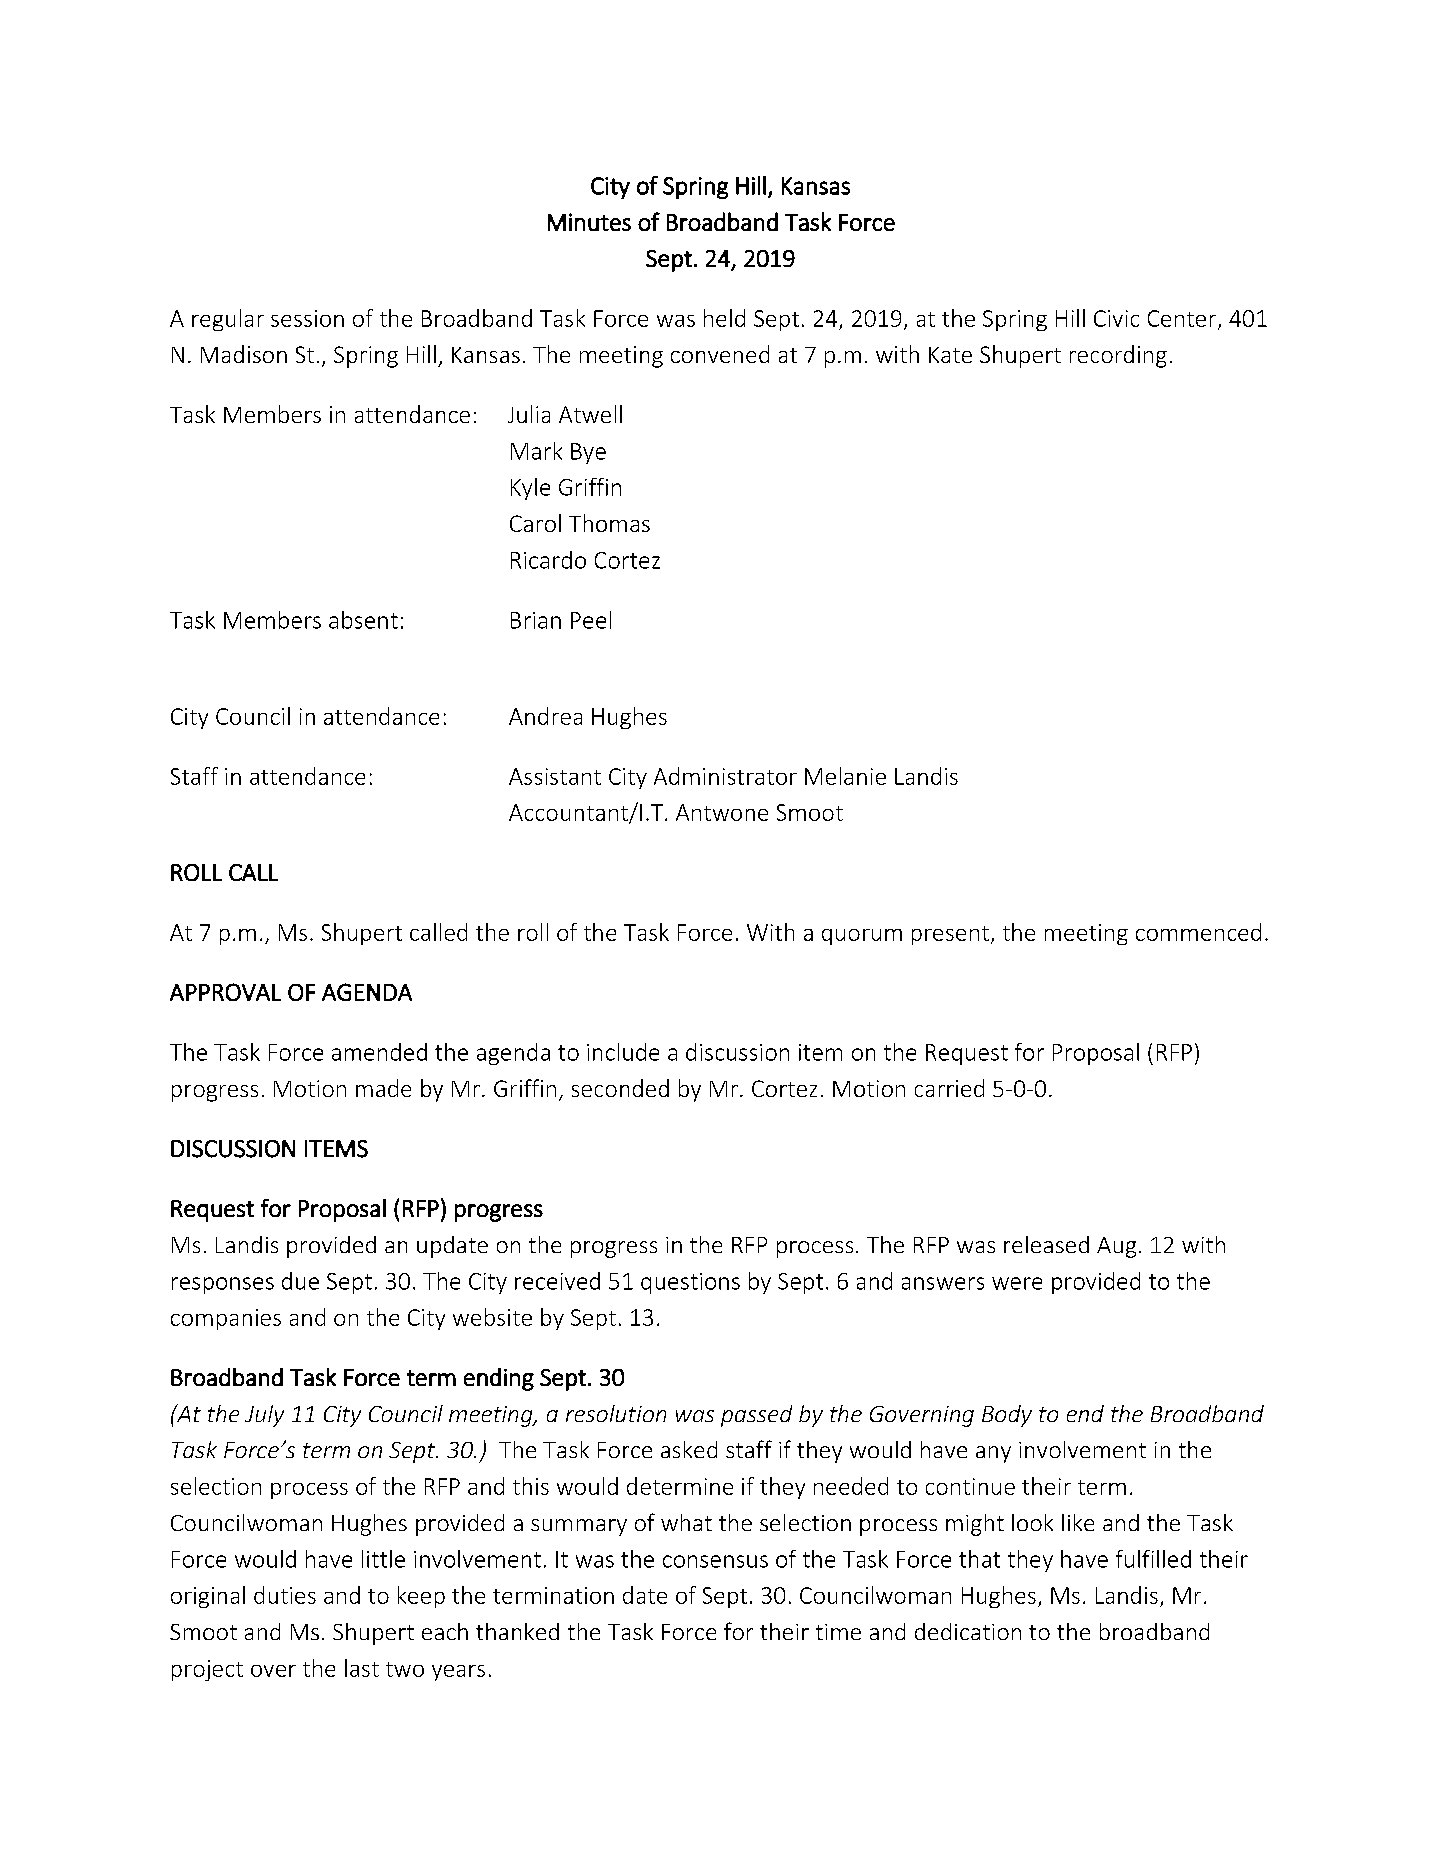 This page has height=1865, width=1441. Describe the element at coordinates (620, 1088) in the page. I see `seconded` at that location.
